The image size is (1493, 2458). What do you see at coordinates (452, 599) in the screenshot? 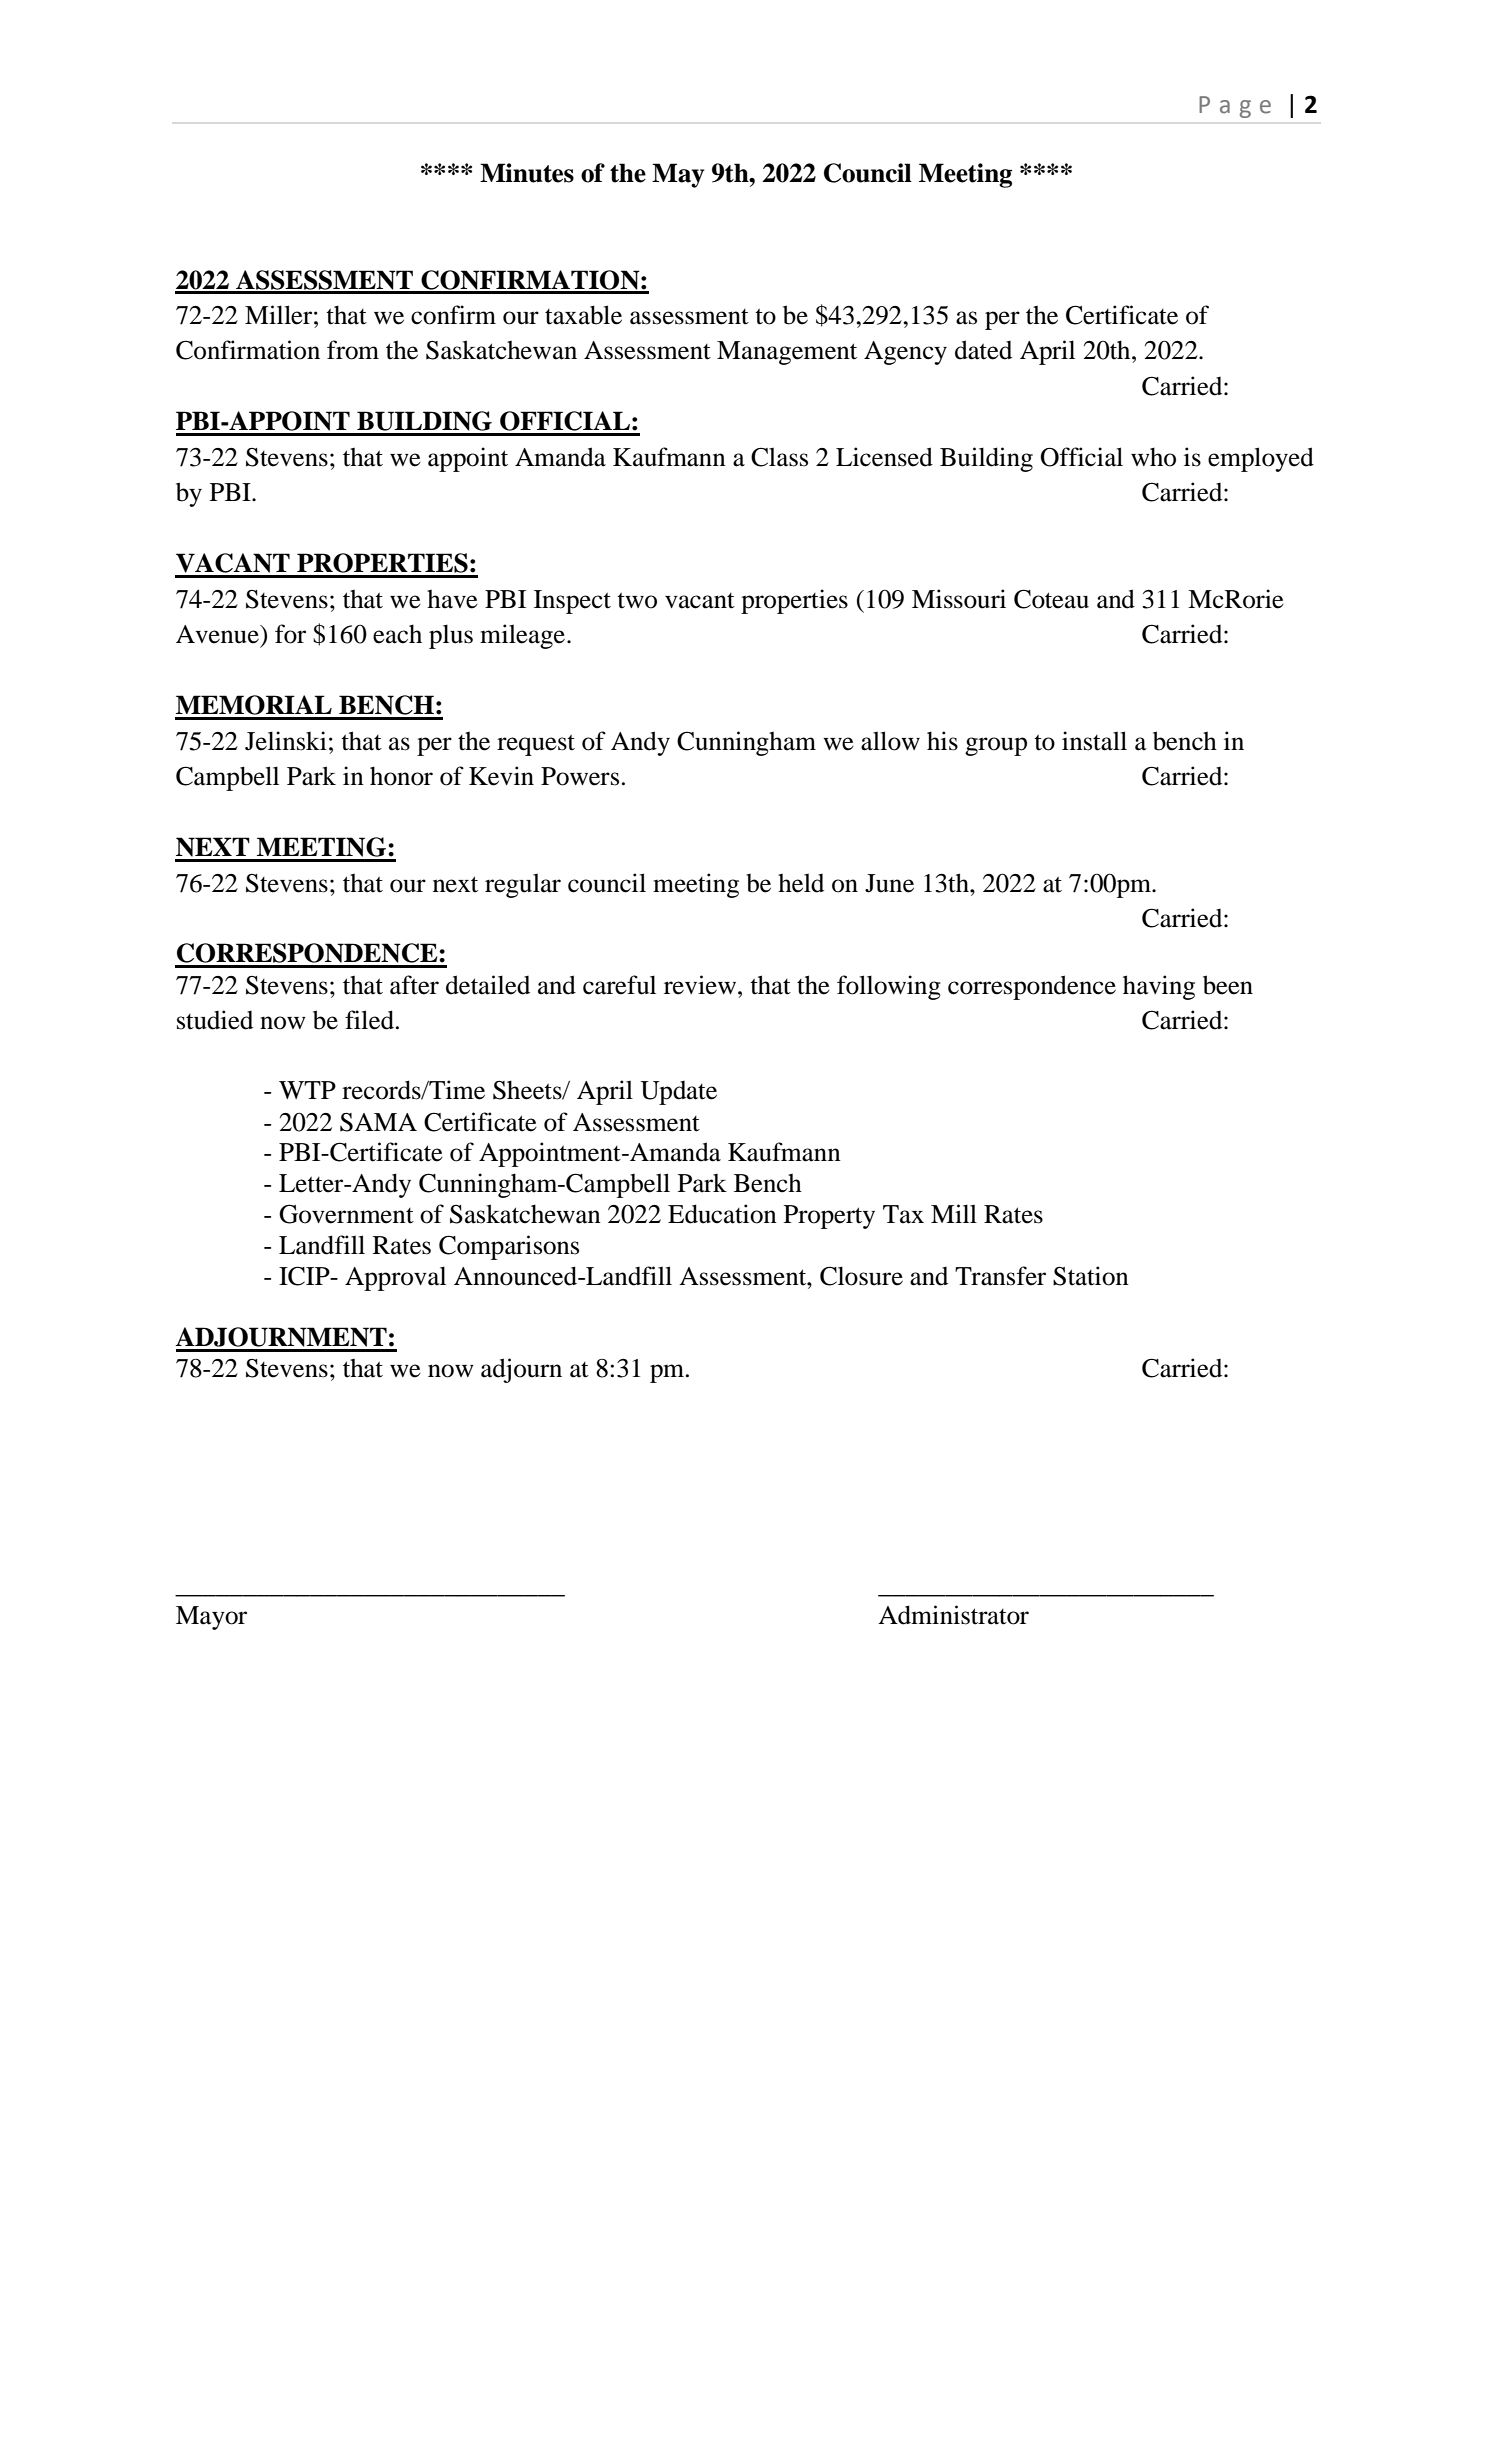
I see `have` at bounding box center [452, 599].
